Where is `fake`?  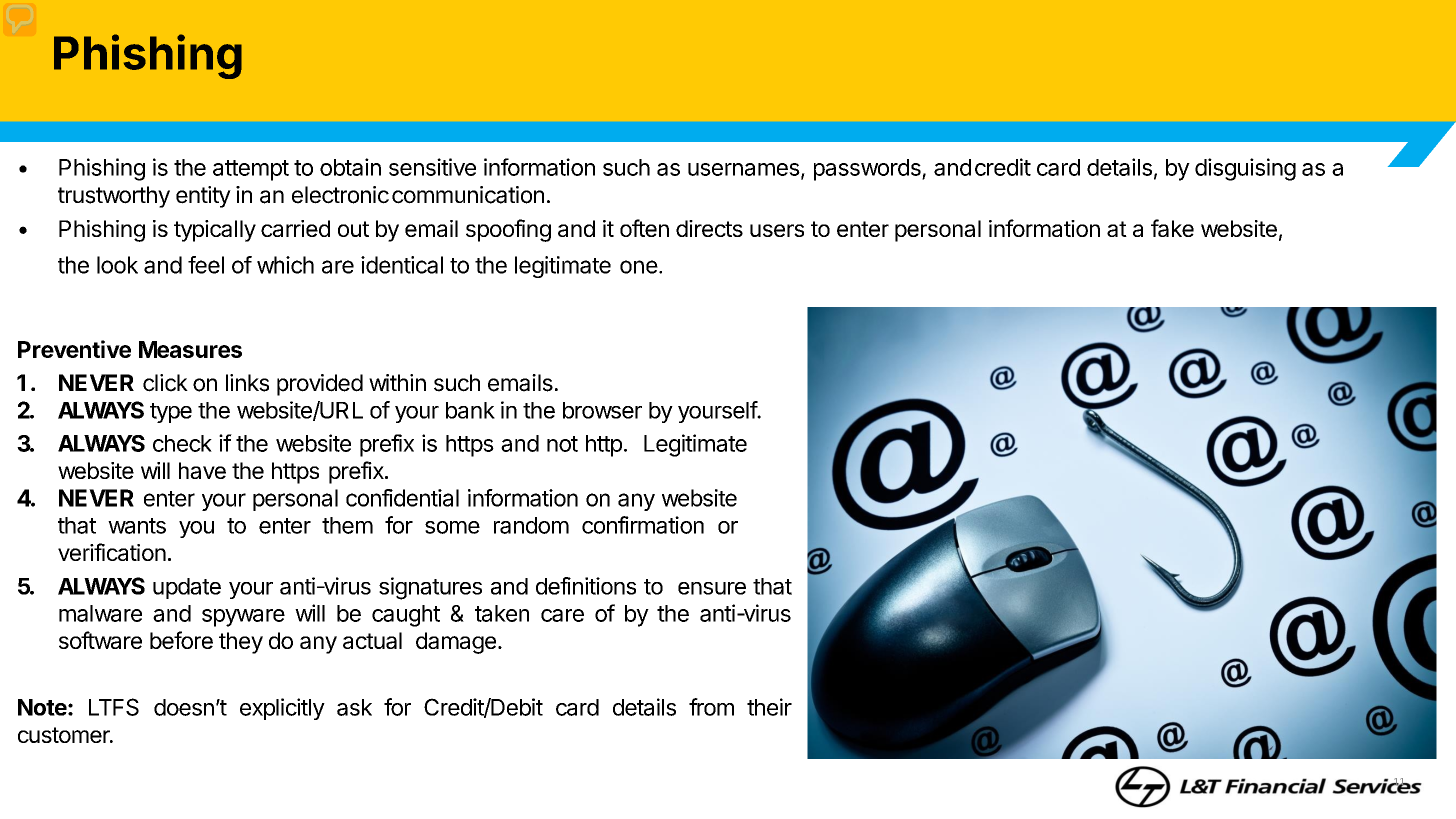 fake is located at coordinates (1172, 228).
